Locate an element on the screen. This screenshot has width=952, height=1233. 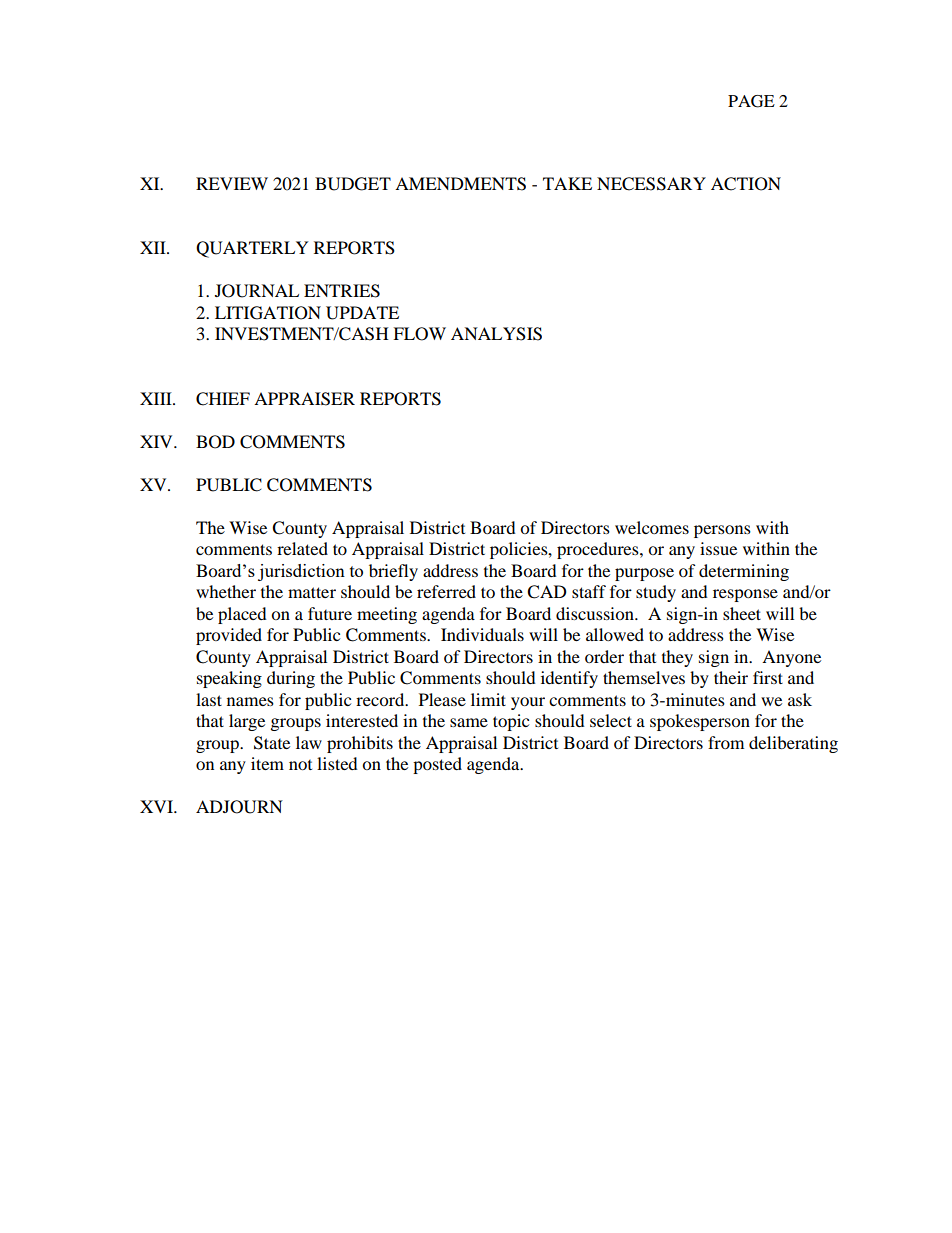
Individuals is located at coordinates (482, 634).
